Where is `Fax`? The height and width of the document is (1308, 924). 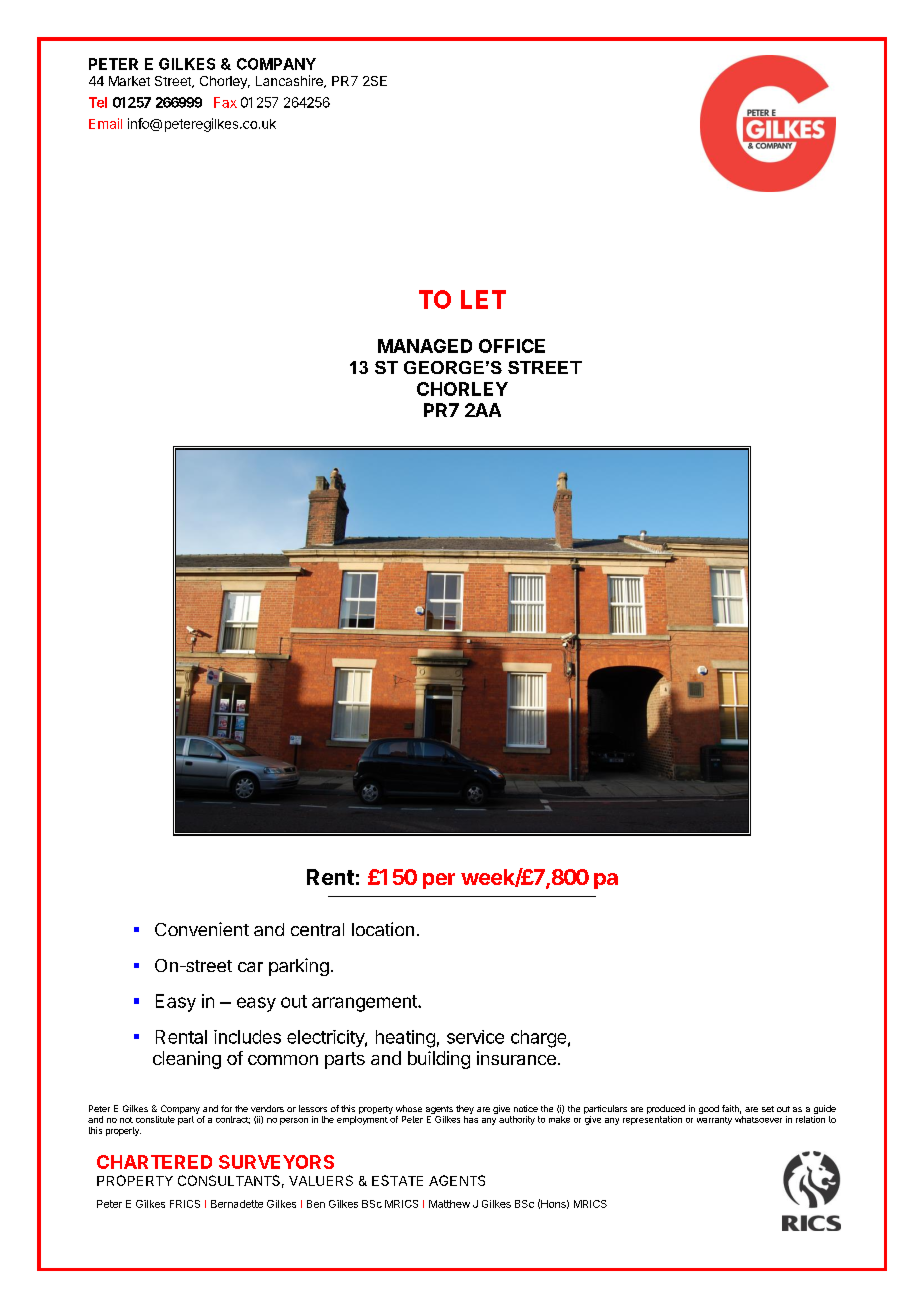
Fax is located at coordinates (225, 102).
